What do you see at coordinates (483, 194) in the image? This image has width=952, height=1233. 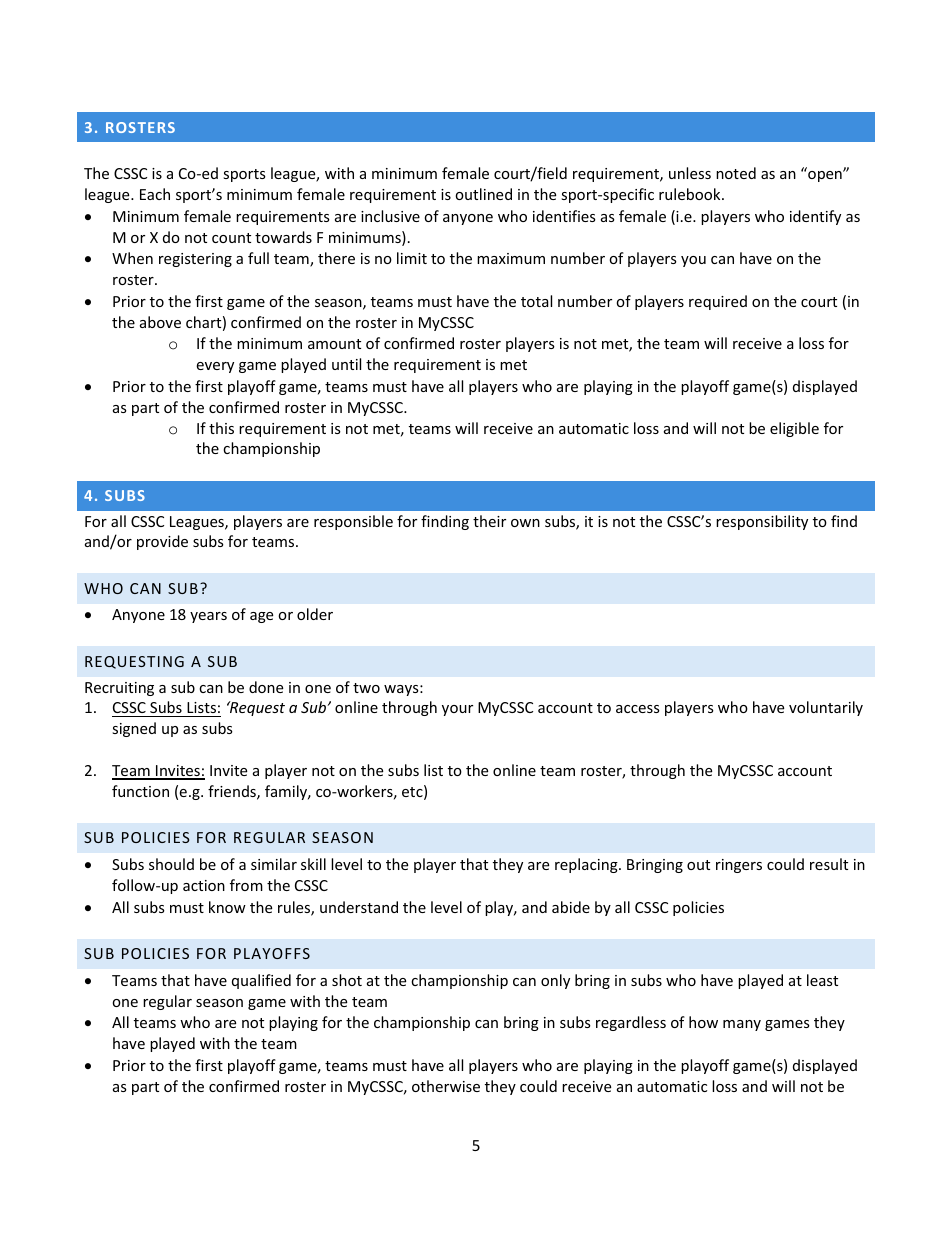 I see `outlined` at bounding box center [483, 194].
